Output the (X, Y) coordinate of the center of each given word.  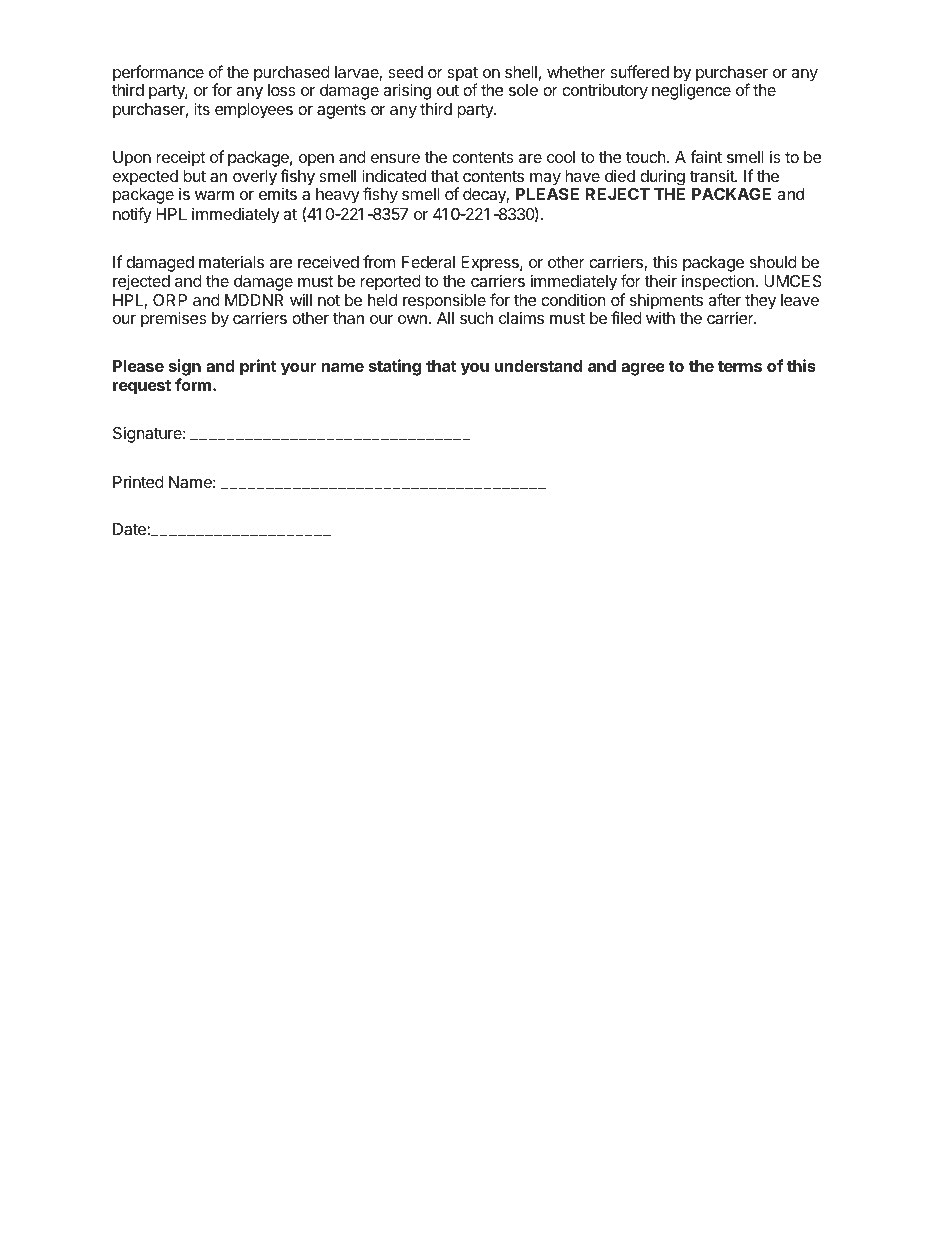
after (724, 299)
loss (282, 90)
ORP (170, 300)
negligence (691, 91)
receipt (180, 158)
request (142, 387)
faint (706, 156)
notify (132, 215)
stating (395, 367)
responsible (444, 301)
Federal (428, 262)
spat (462, 75)
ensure (395, 158)
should (773, 262)
